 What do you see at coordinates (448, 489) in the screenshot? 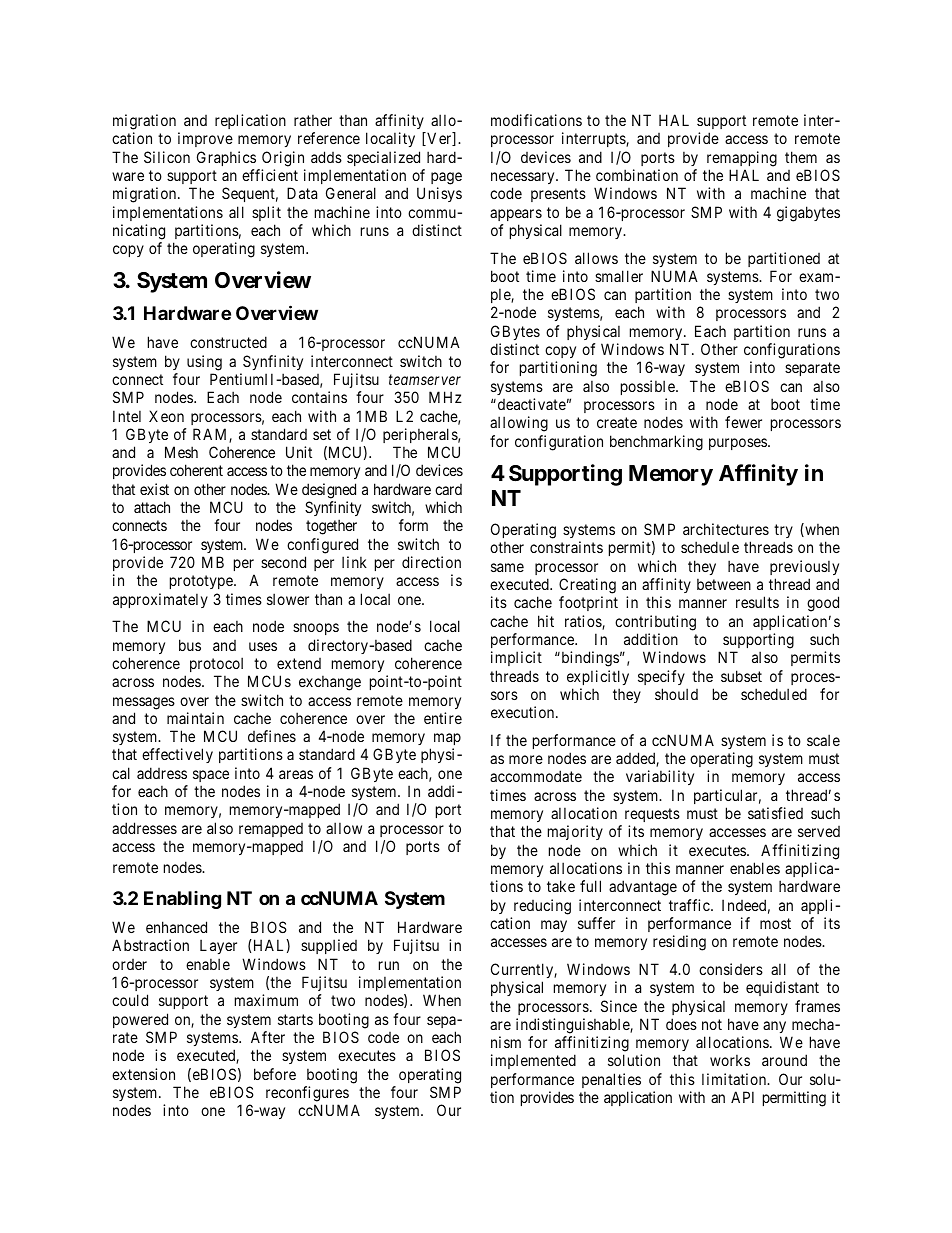
I see `card` at bounding box center [448, 489].
